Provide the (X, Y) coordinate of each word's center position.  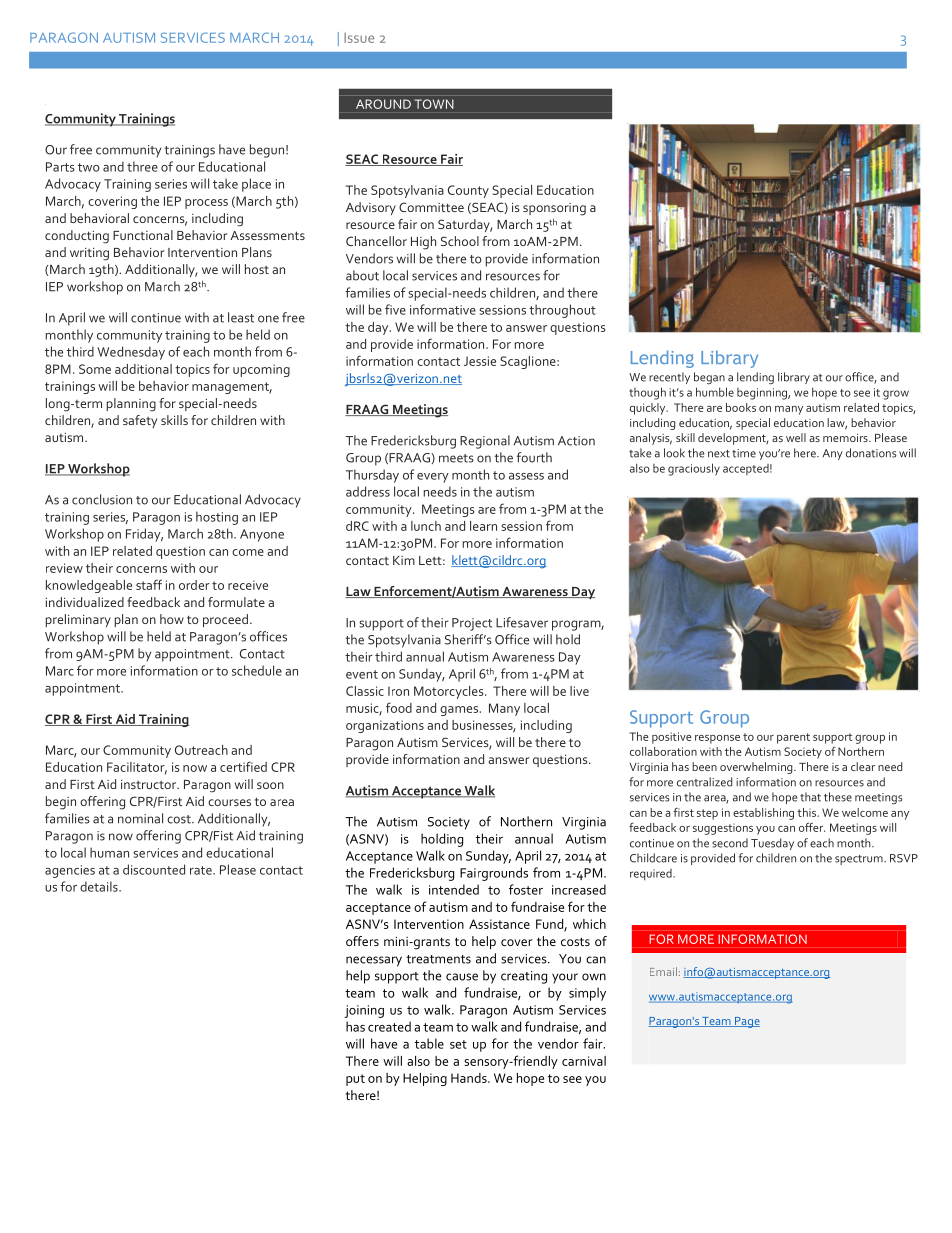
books (741, 407)
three (142, 166)
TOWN (434, 104)
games (460, 711)
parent (793, 738)
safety (140, 421)
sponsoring (554, 209)
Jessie (480, 361)
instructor (150, 784)
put (355, 1080)
